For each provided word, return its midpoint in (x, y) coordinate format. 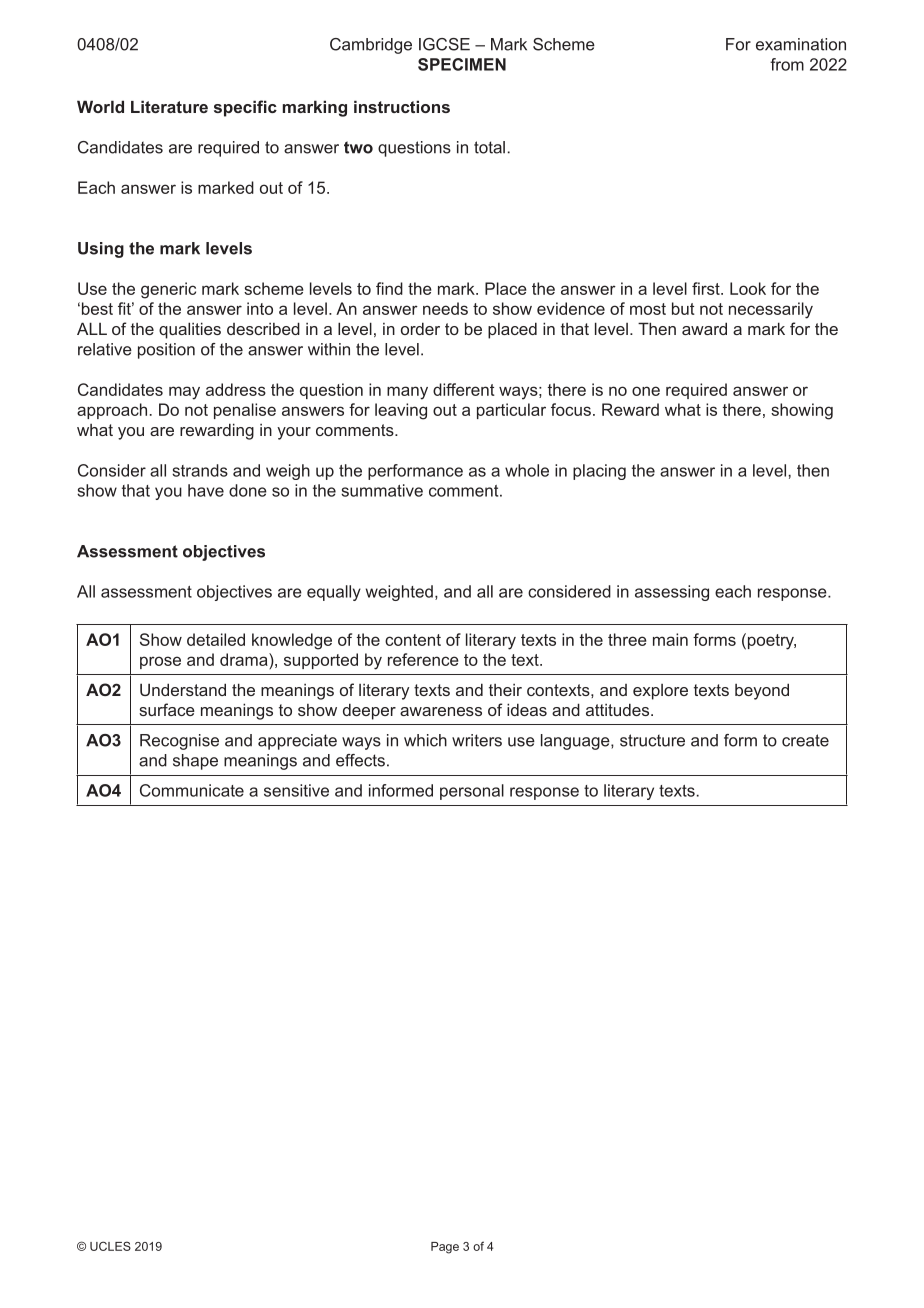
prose (160, 662)
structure (652, 740)
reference (423, 659)
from (787, 64)
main (670, 639)
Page (445, 1248)
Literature (169, 106)
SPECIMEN (462, 64)
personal (472, 792)
